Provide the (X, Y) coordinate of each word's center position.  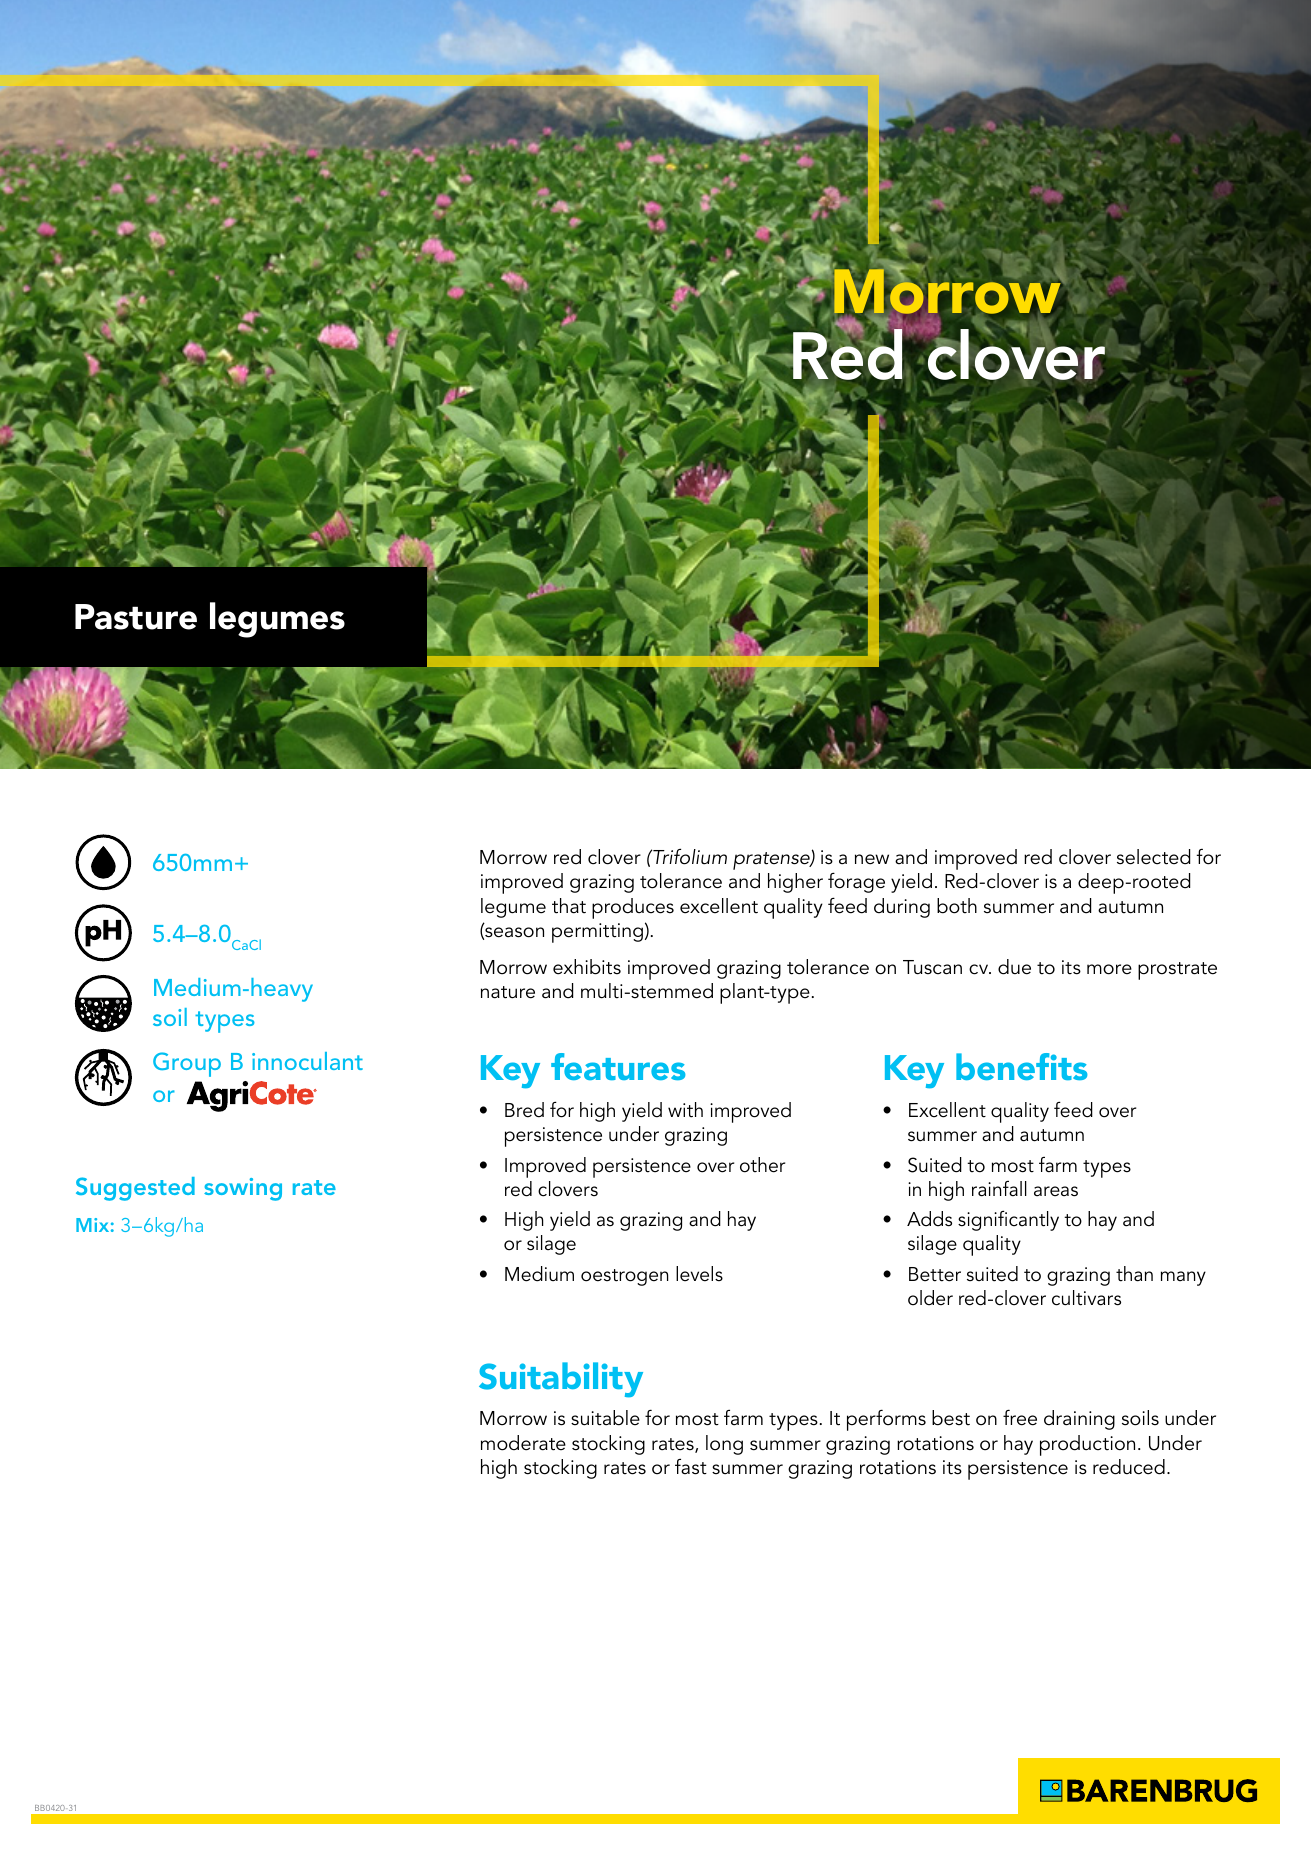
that (569, 906)
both (957, 906)
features (618, 1066)
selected (1153, 857)
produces (633, 908)
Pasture (136, 617)
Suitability (561, 1380)
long (724, 1445)
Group (187, 1064)
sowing (243, 1189)
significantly (1008, 1220)
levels (699, 1274)
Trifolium (689, 856)
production (1087, 1445)
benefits (1021, 1066)
